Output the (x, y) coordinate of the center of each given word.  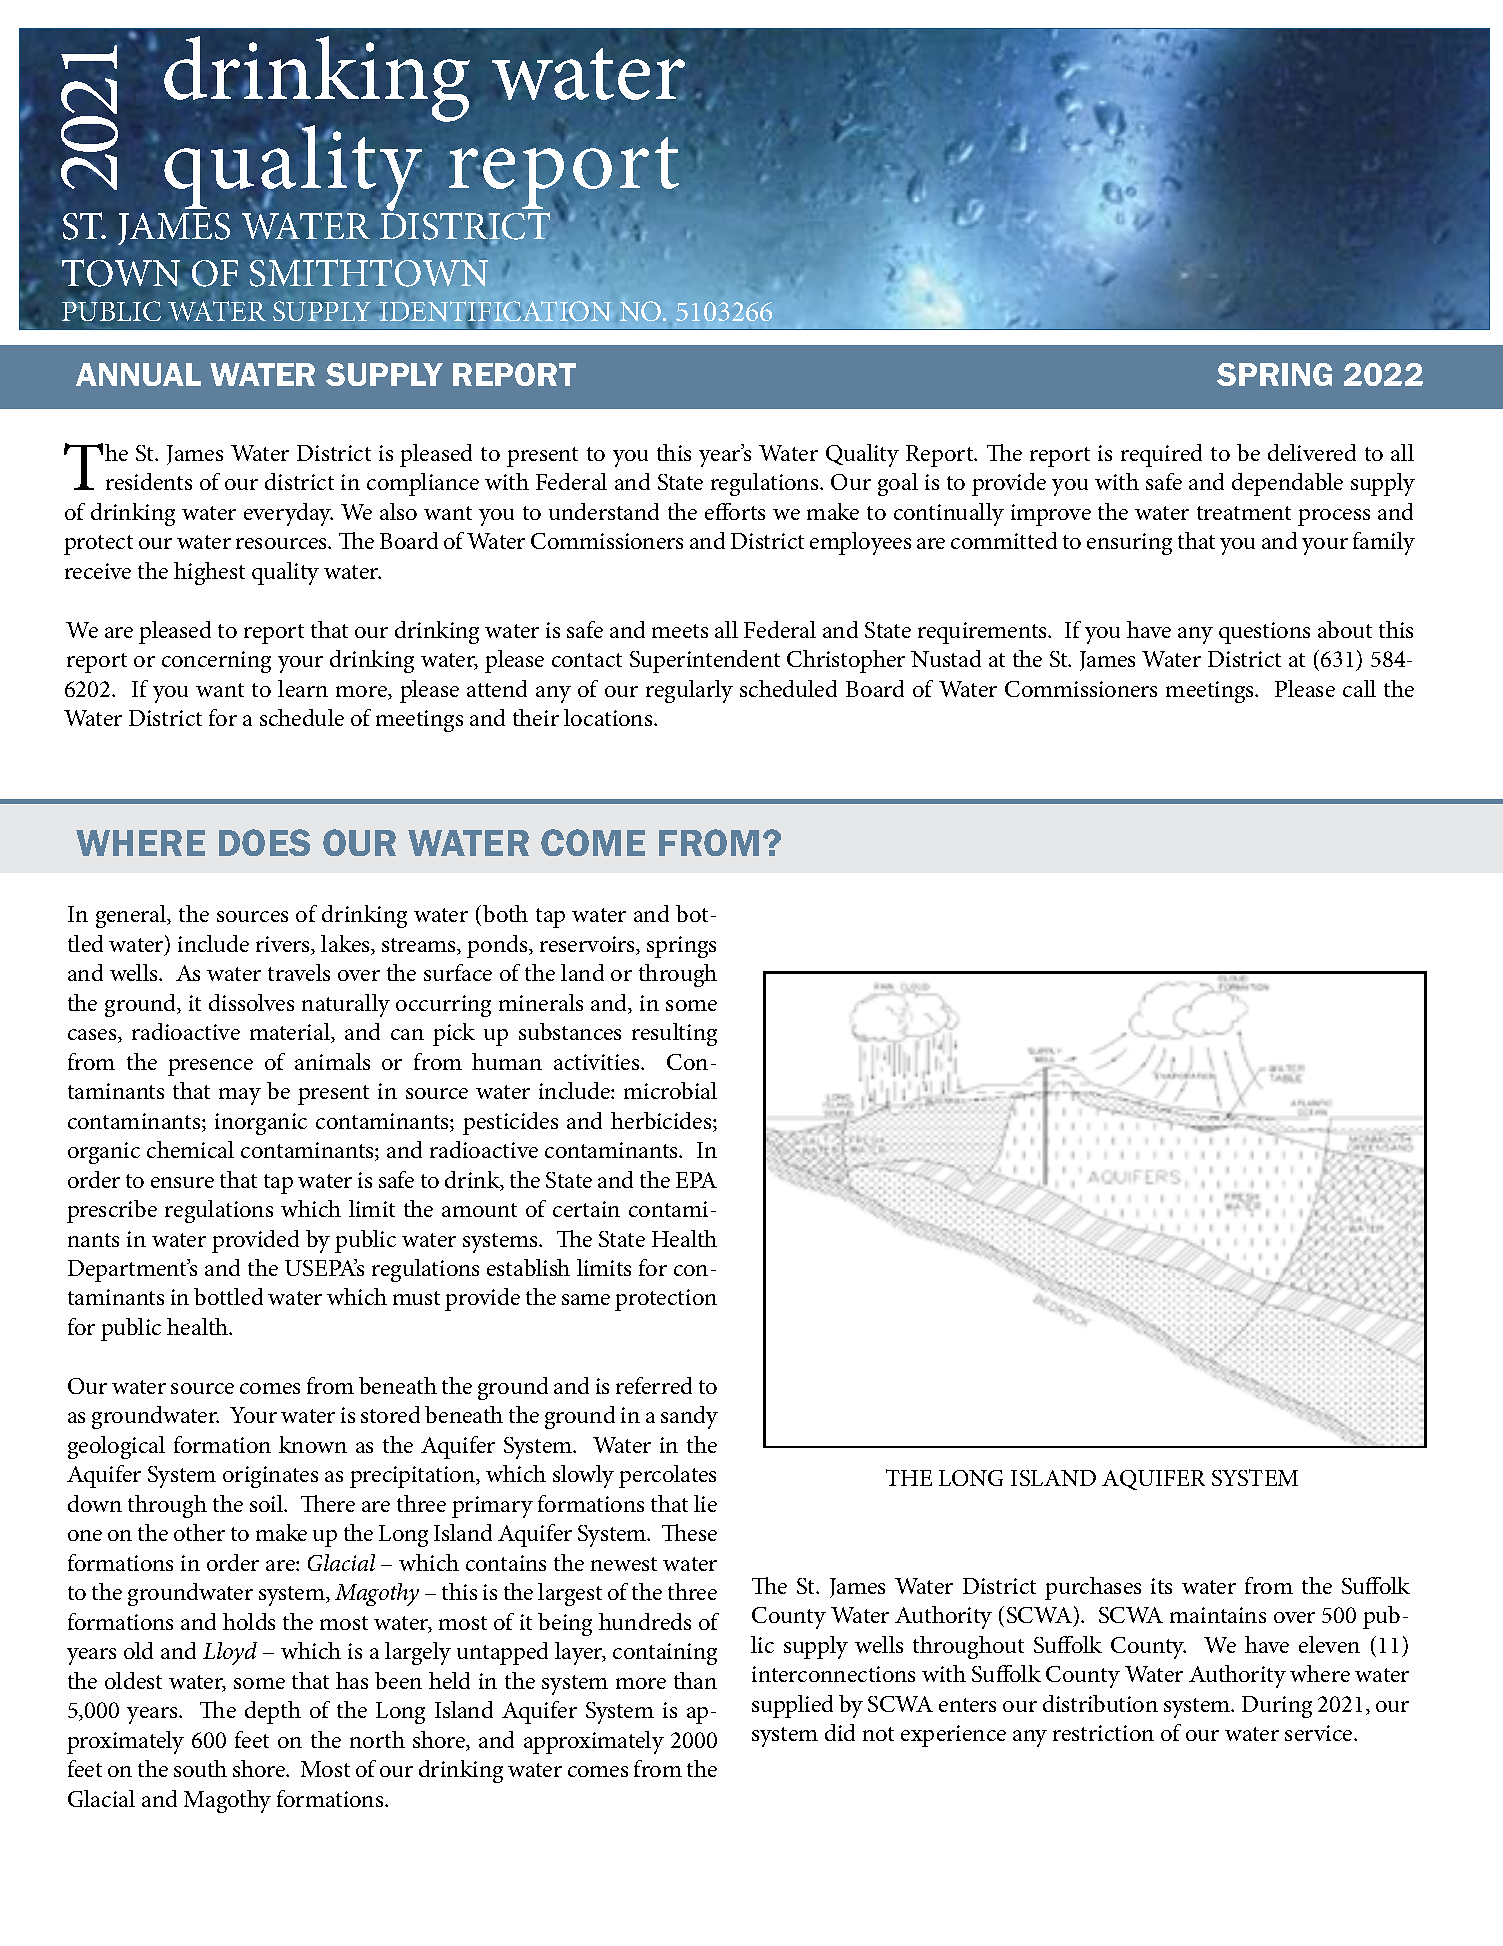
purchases (1093, 1588)
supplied (792, 1706)
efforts (735, 511)
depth (273, 1712)
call (1359, 688)
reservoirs (589, 945)
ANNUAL (138, 374)
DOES (264, 842)
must (416, 1298)
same (586, 1299)
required (1161, 455)
